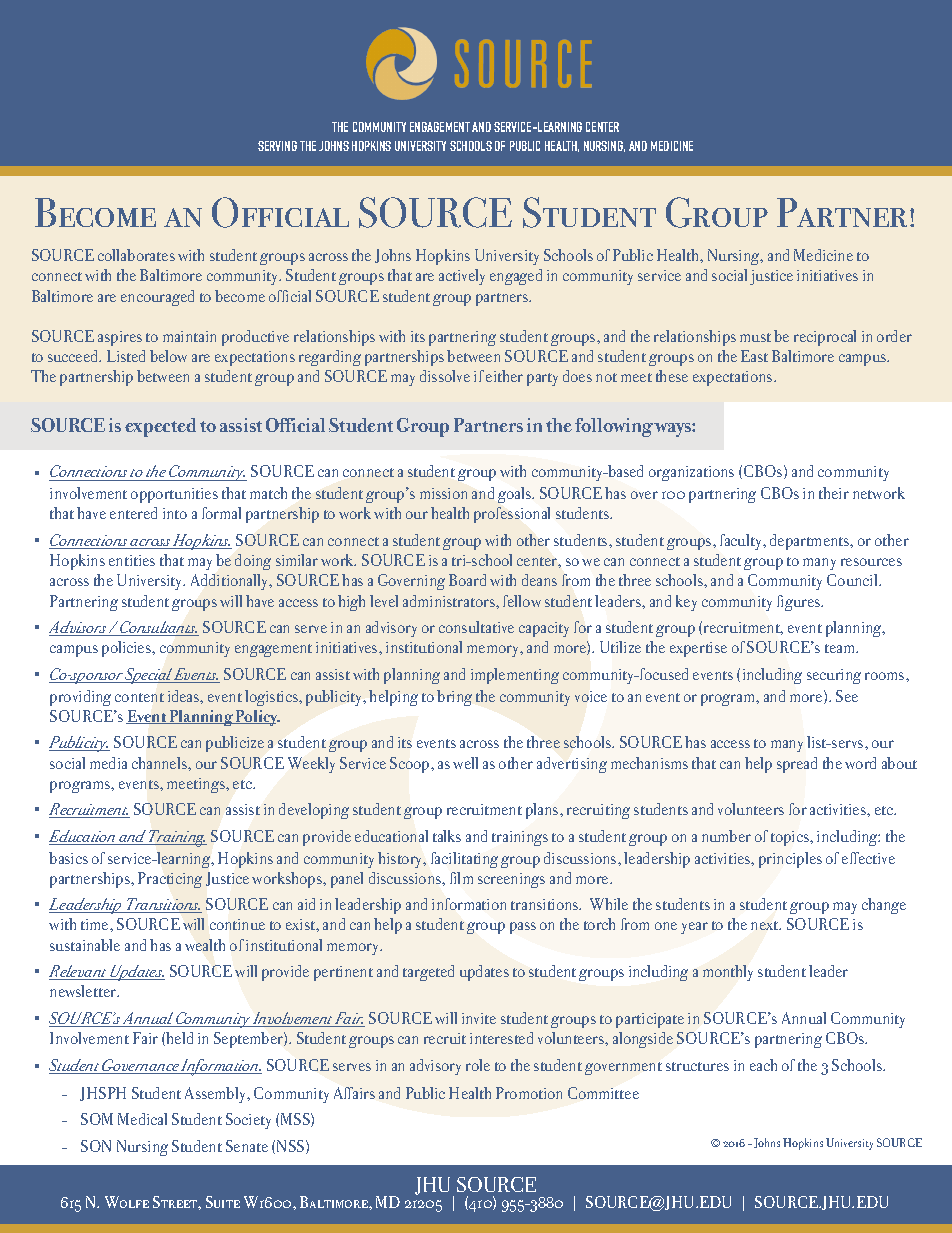 This document has width=952, height=1233. What do you see at coordinates (108, 763) in the document?
I see `media` at bounding box center [108, 763].
